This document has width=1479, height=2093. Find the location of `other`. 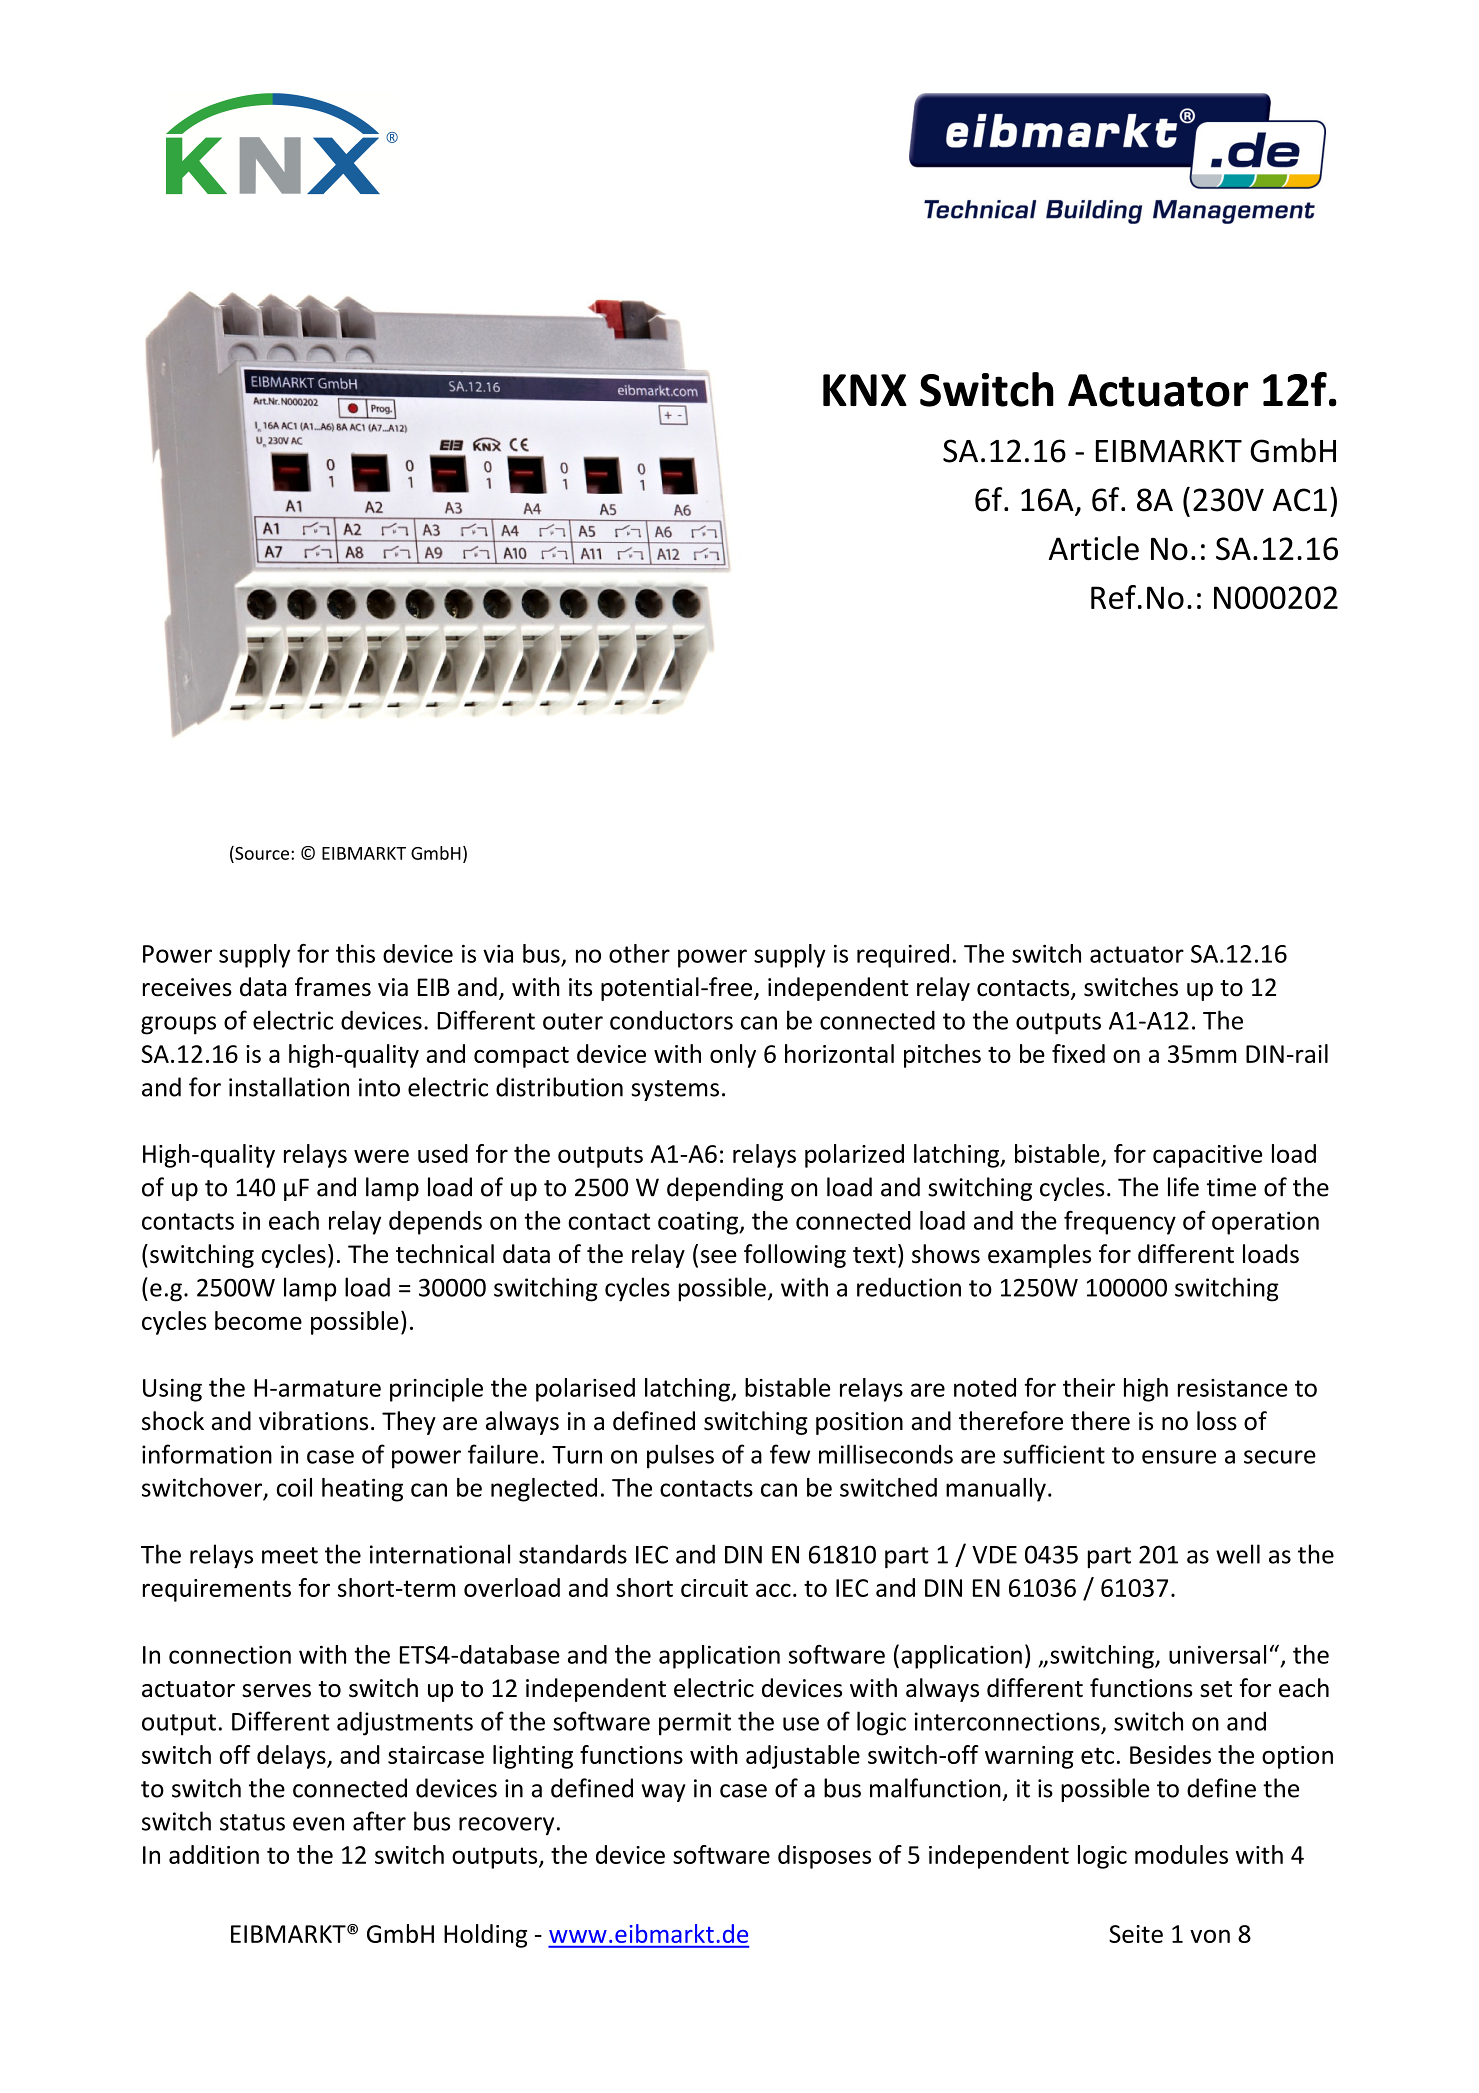

other is located at coordinates (639, 953).
